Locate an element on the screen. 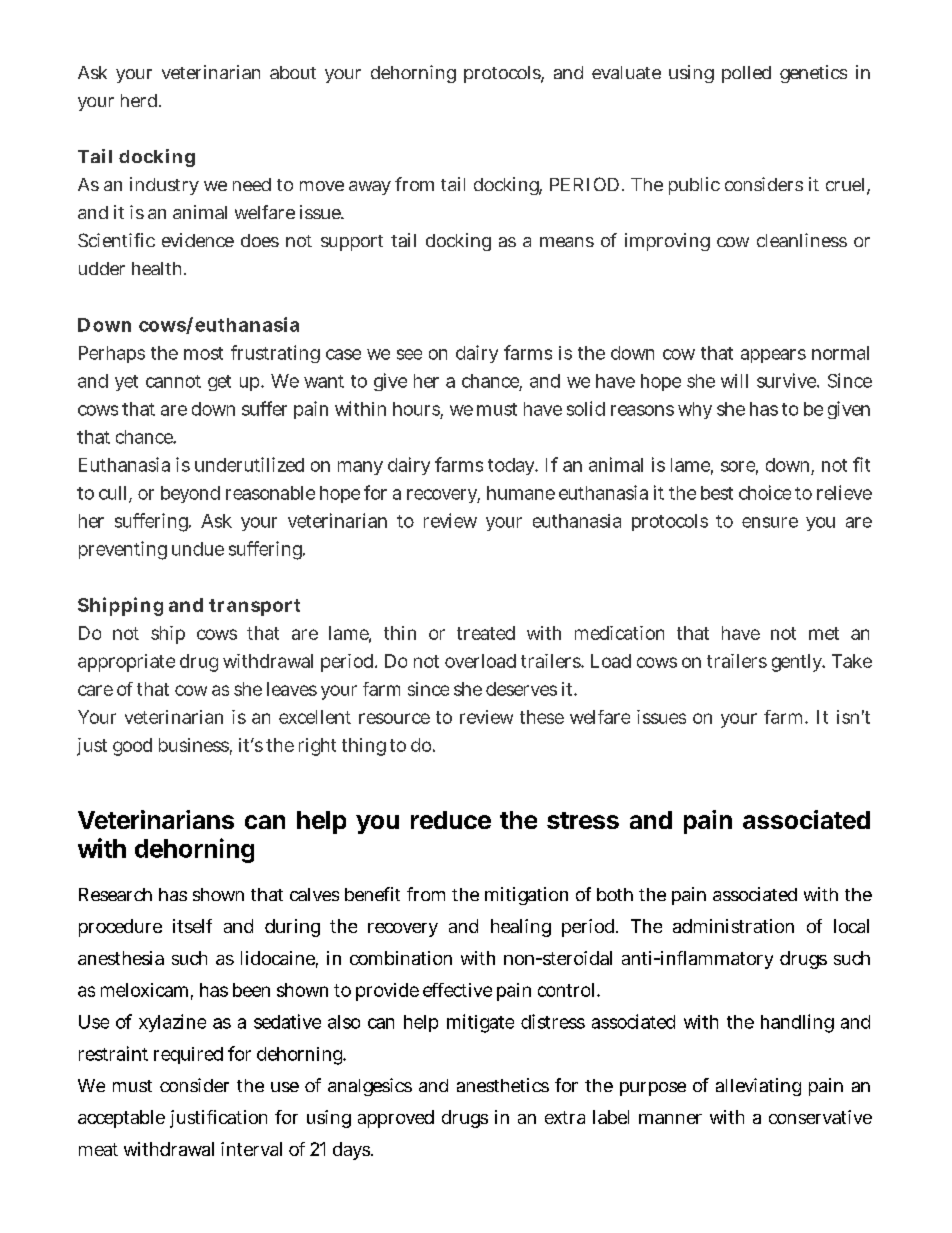 This screenshot has height=1233, width=952. see is located at coordinates (409, 354).
